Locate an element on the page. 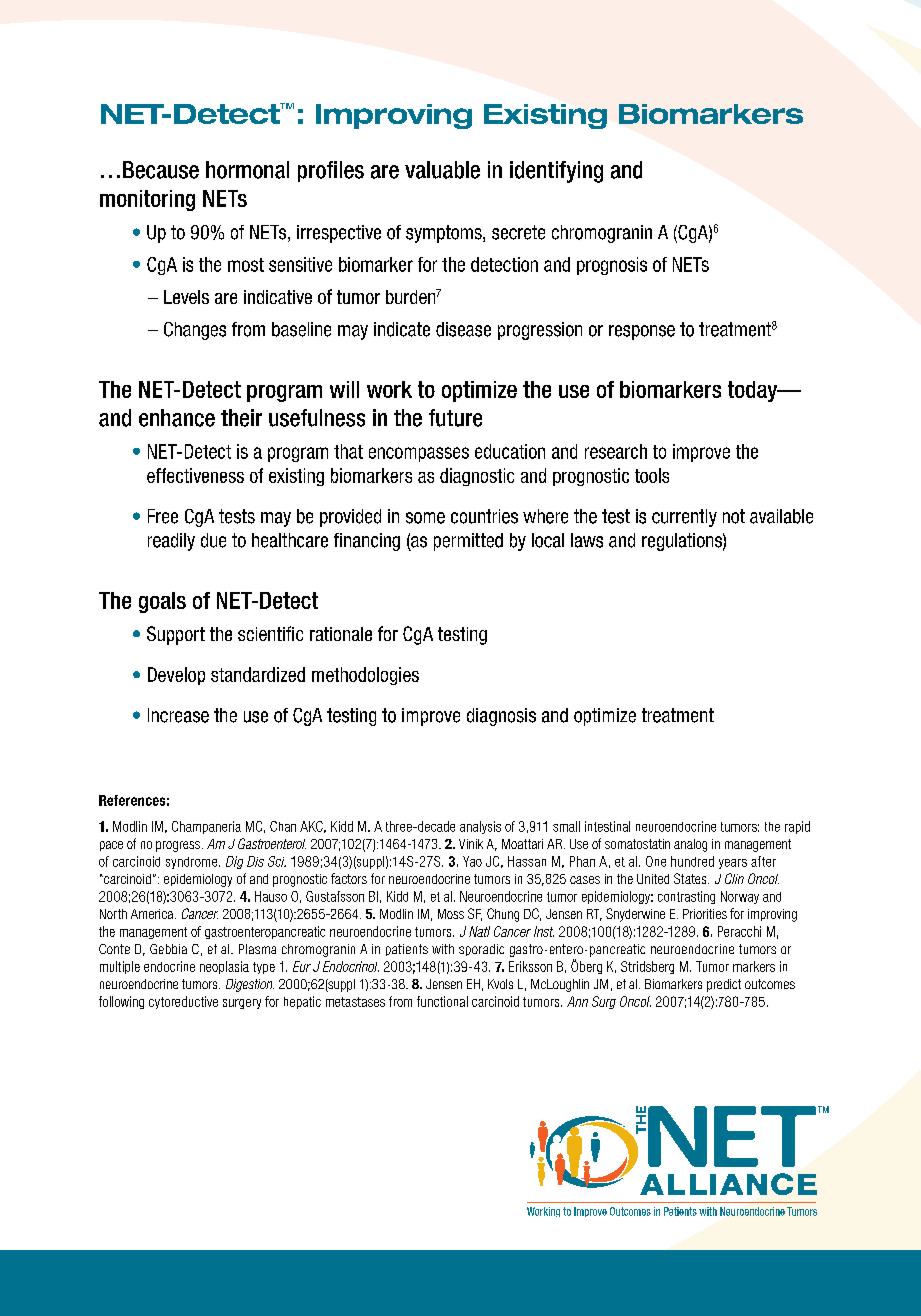 This image has width=921, height=1316. diagnosis is located at coordinates (501, 717).
